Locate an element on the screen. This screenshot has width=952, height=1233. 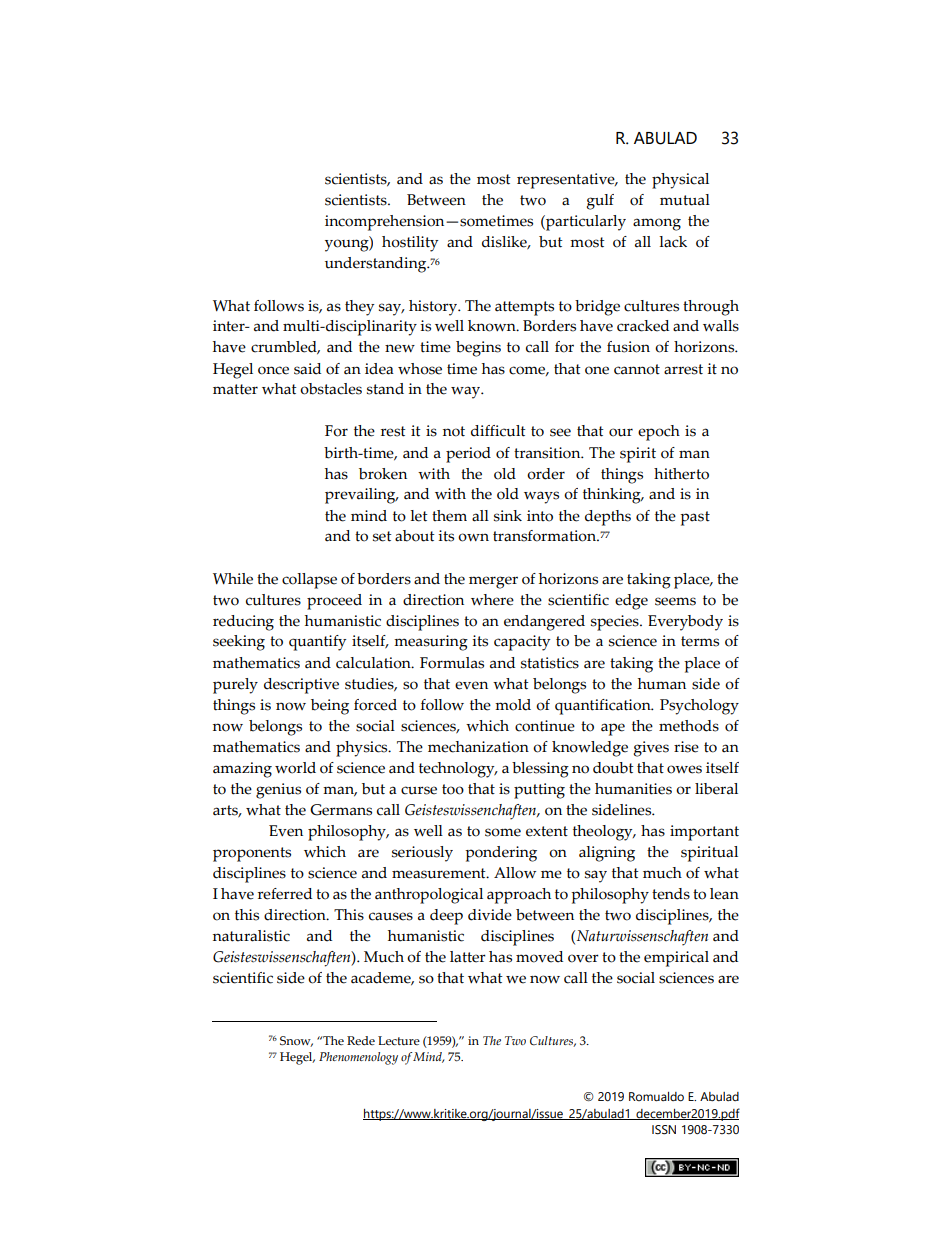
owes is located at coordinates (684, 769).
